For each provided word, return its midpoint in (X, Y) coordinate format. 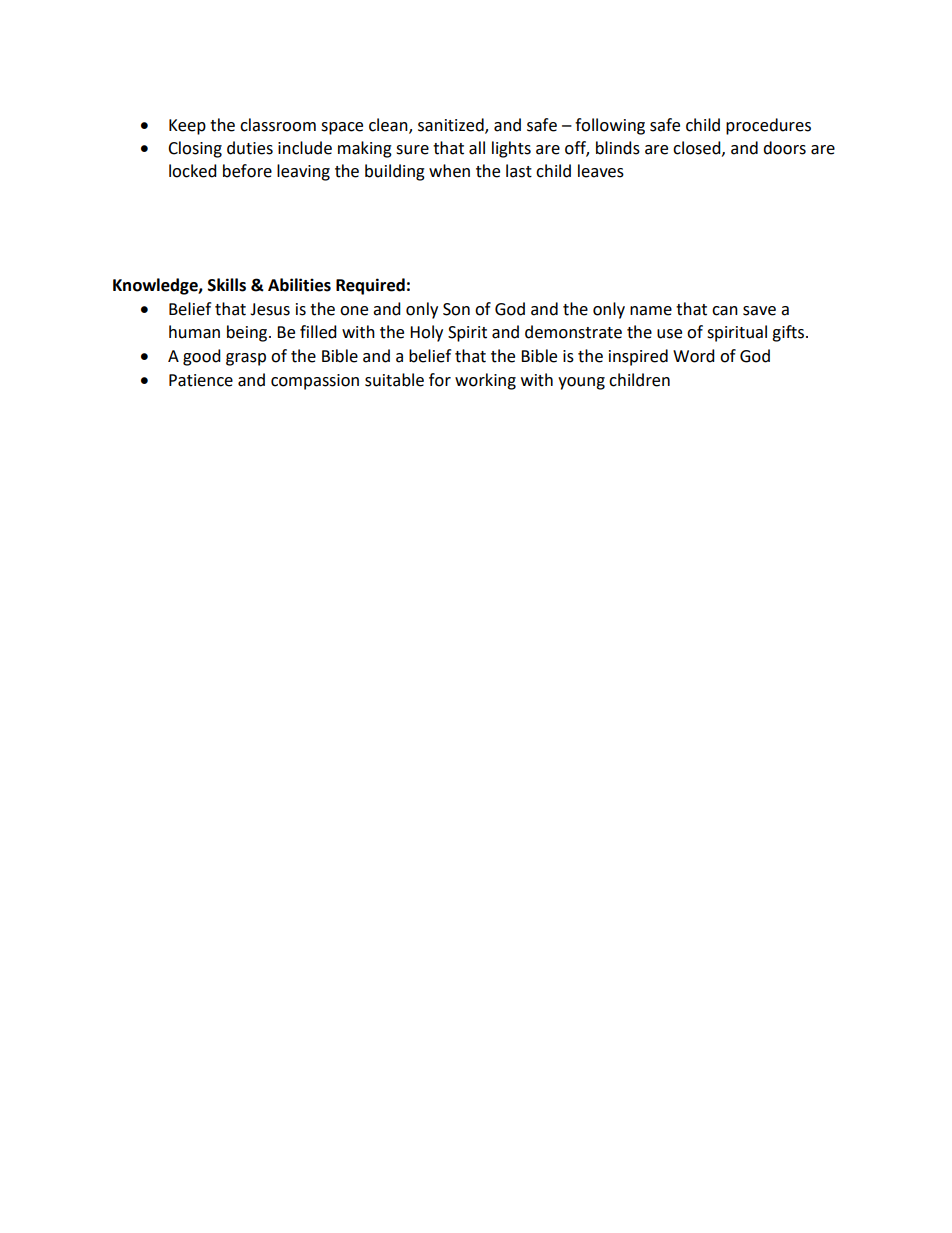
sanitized (452, 125)
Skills (227, 285)
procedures (768, 126)
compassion (315, 382)
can (725, 311)
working (485, 381)
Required (370, 286)
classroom (278, 125)
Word (694, 356)
